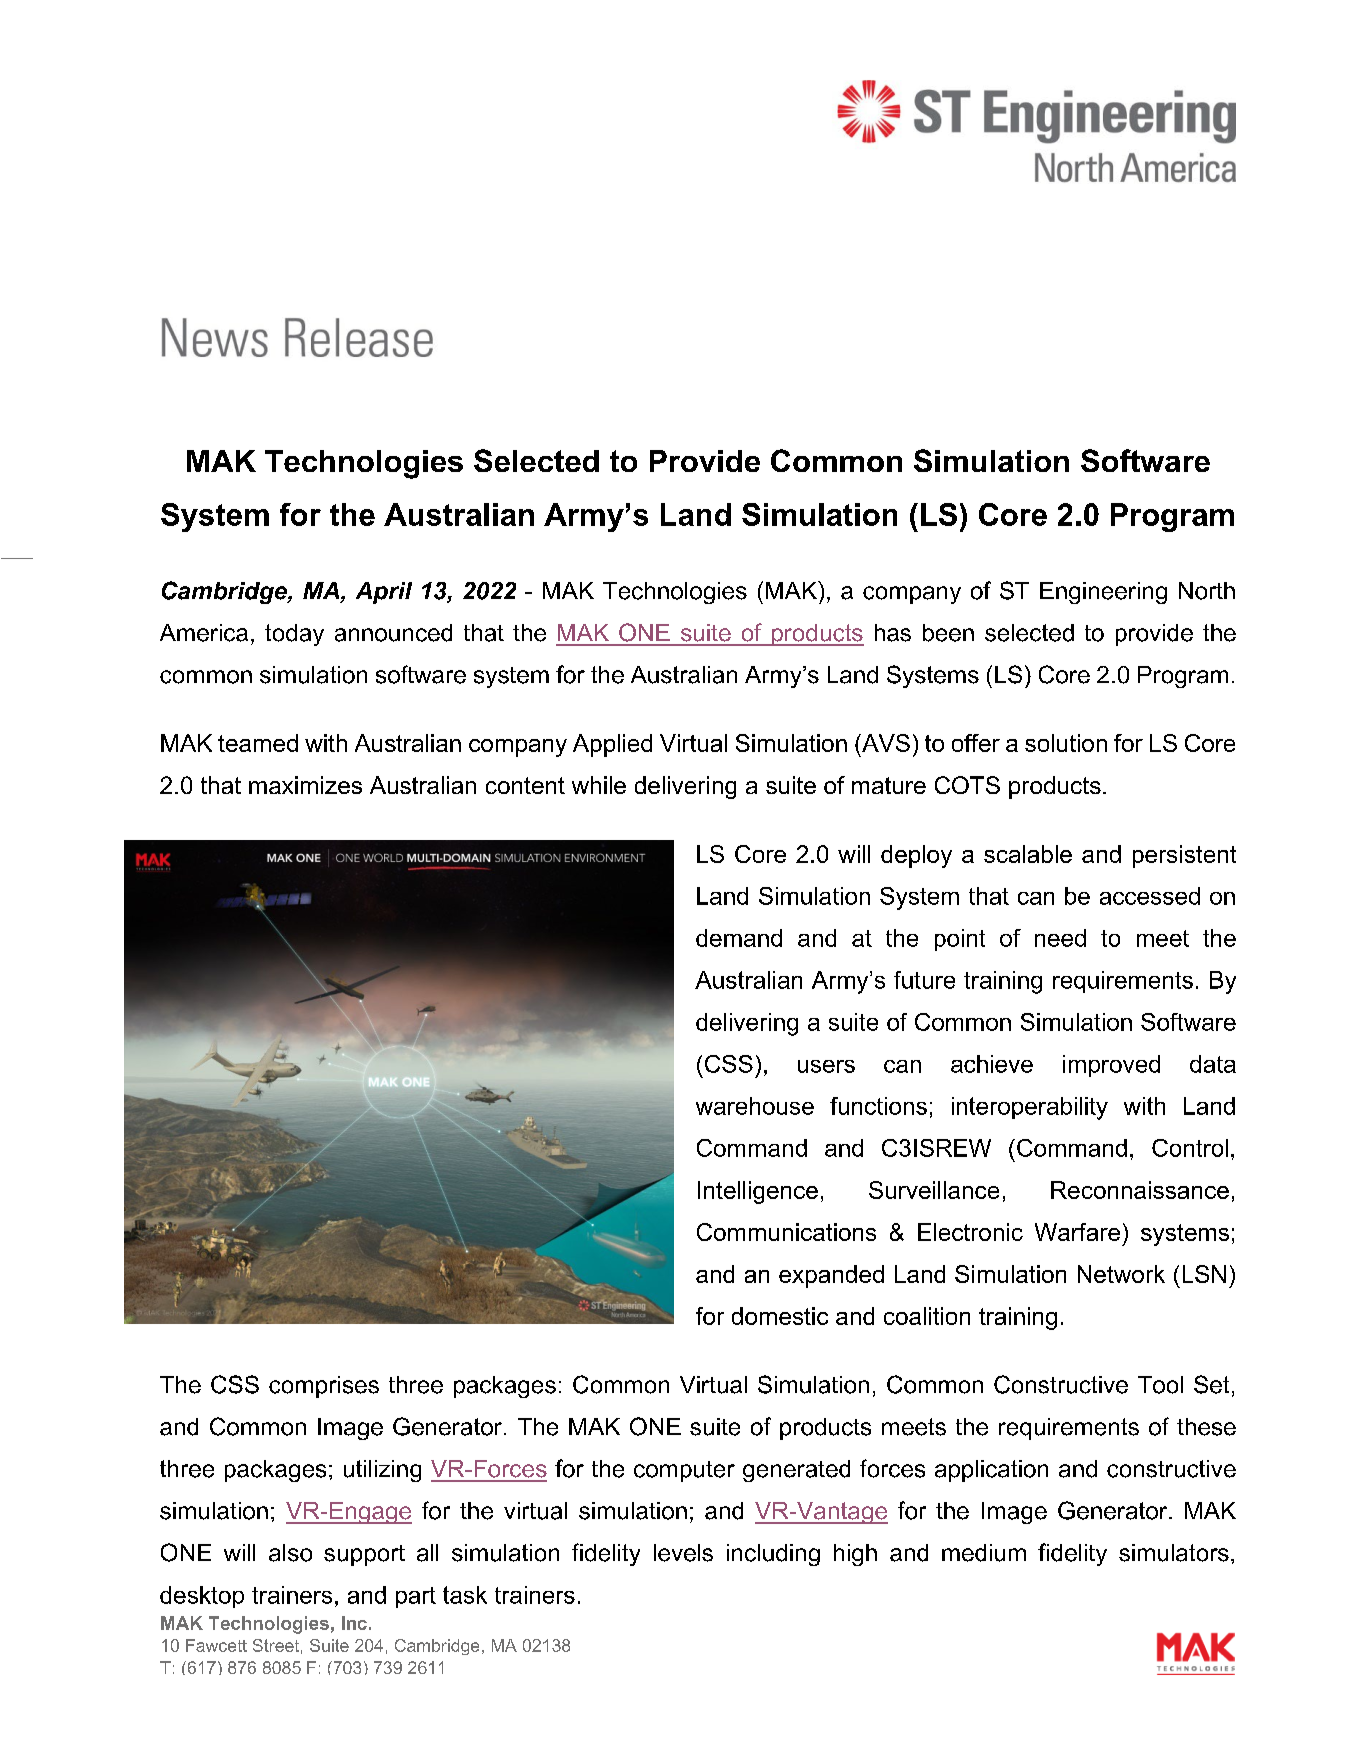 The width and height of the screenshot is (1356, 1754). I want to click on interoperability, so click(1030, 1108).
